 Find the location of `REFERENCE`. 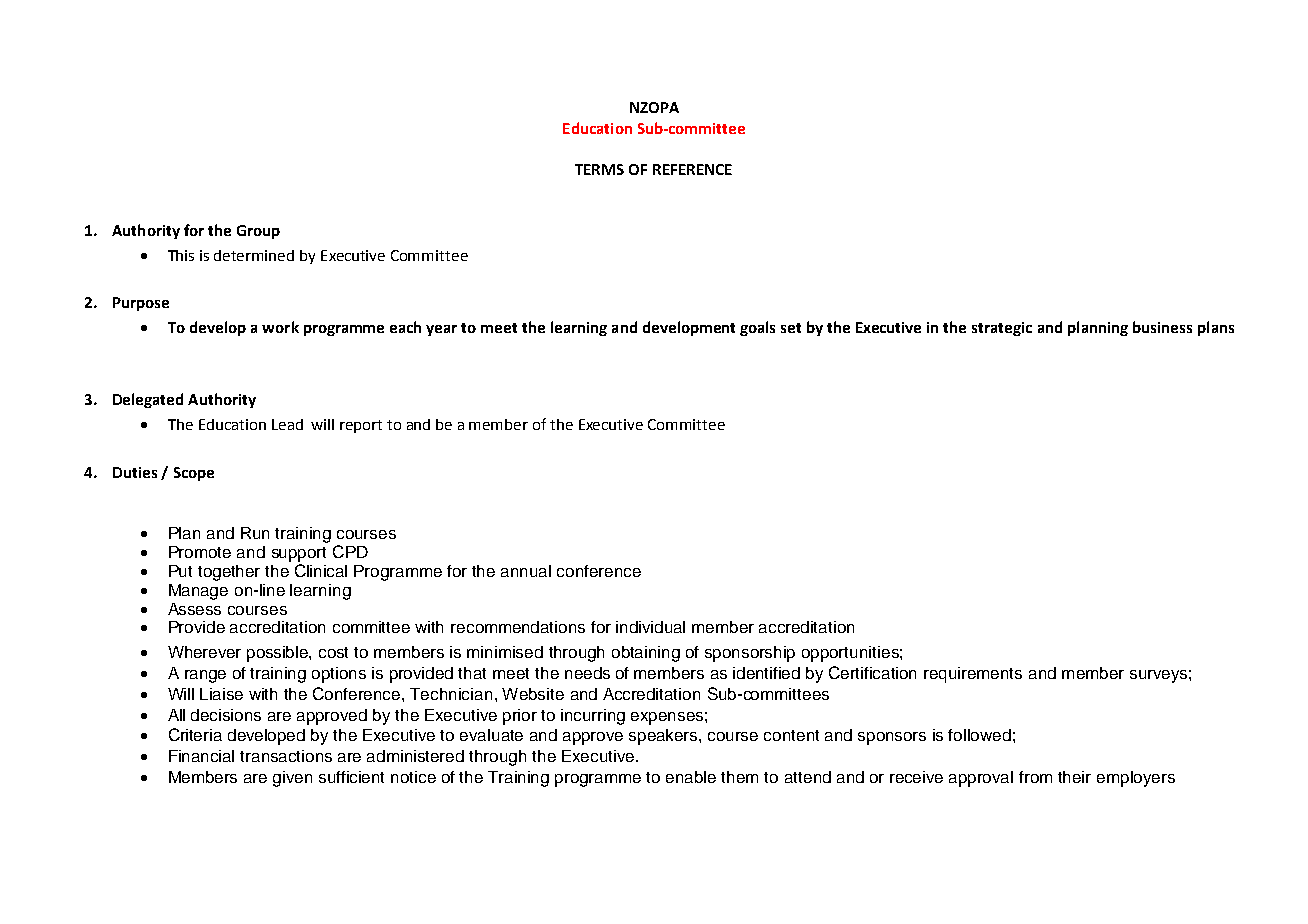

REFERENCE is located at coordinates (692, 169).
